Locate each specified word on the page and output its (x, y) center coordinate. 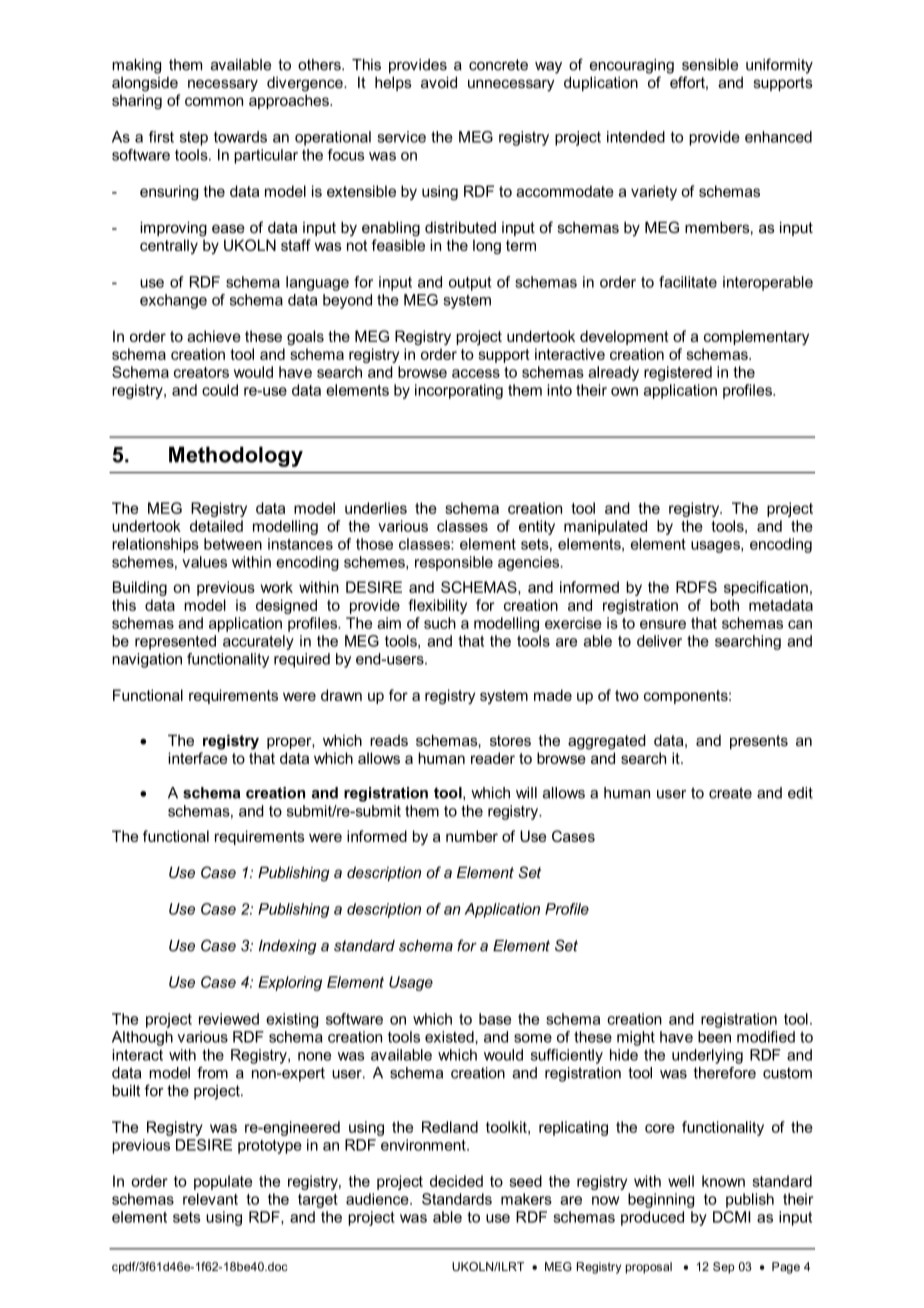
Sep (723, 1268)
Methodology (236, 456)
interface (197, 758)
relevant (210, 1199)
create (730, 793)
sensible (710, 65)
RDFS (696, 587)
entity (537, 527)
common (214, 101)
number (472, 836)
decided (456, 1181)
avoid (439, 82)
